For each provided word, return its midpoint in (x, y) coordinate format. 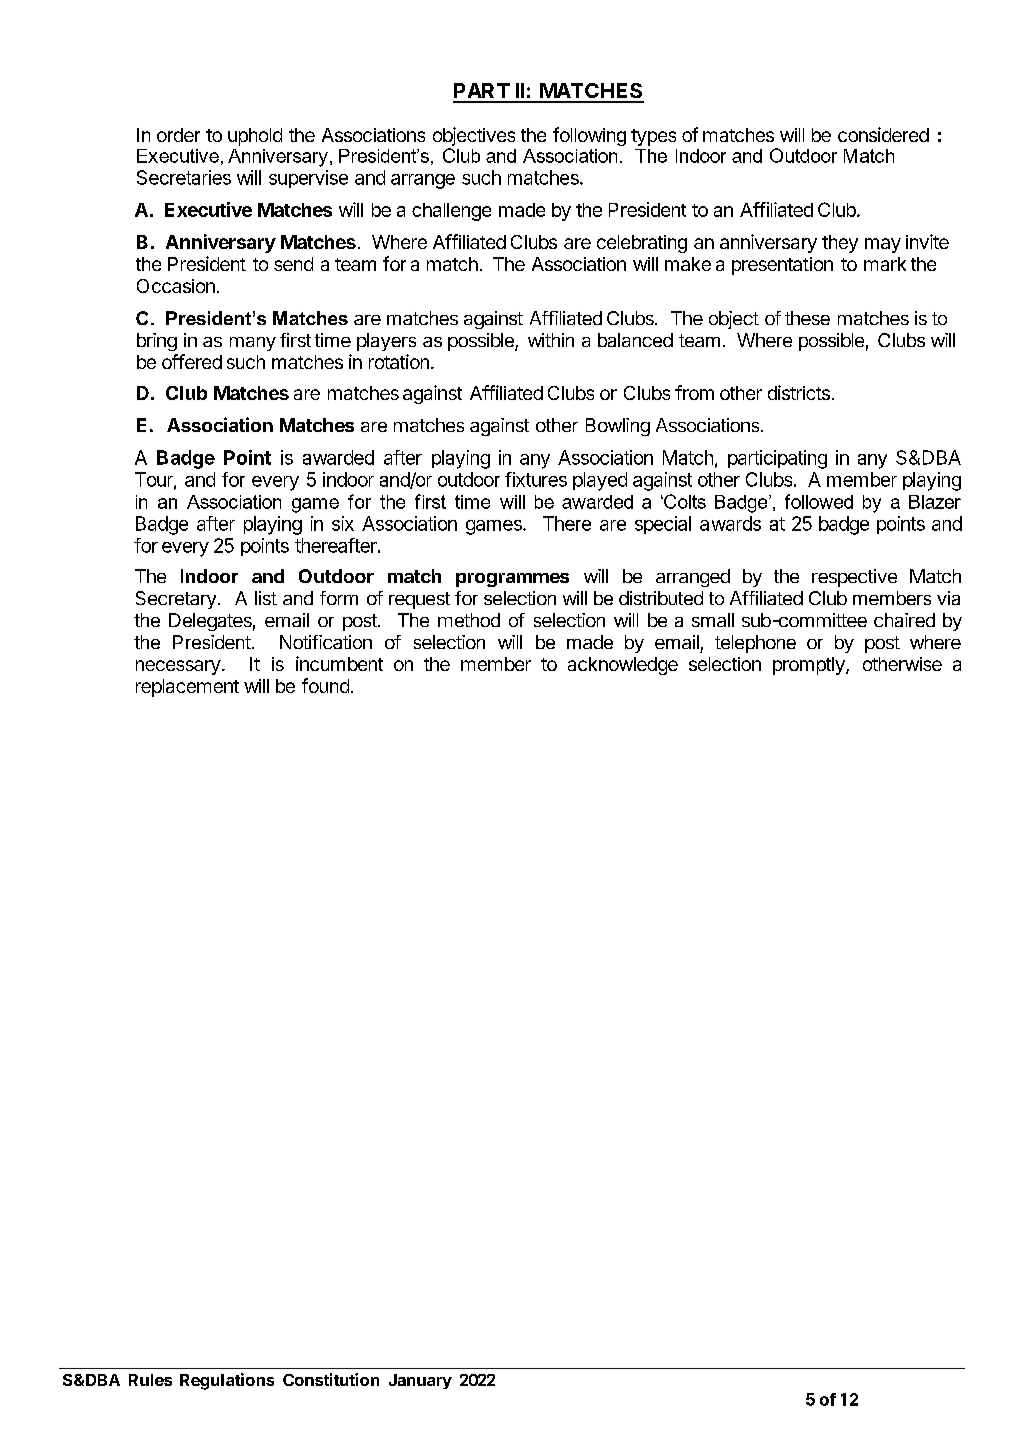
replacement (187, 688)
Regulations (227, 1381)
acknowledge (623, 666)
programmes (512, 580)
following (589, 136)
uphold (255, 137)
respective (854, 578)
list (266, 598)
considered (883, 134)
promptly (810, 666)
